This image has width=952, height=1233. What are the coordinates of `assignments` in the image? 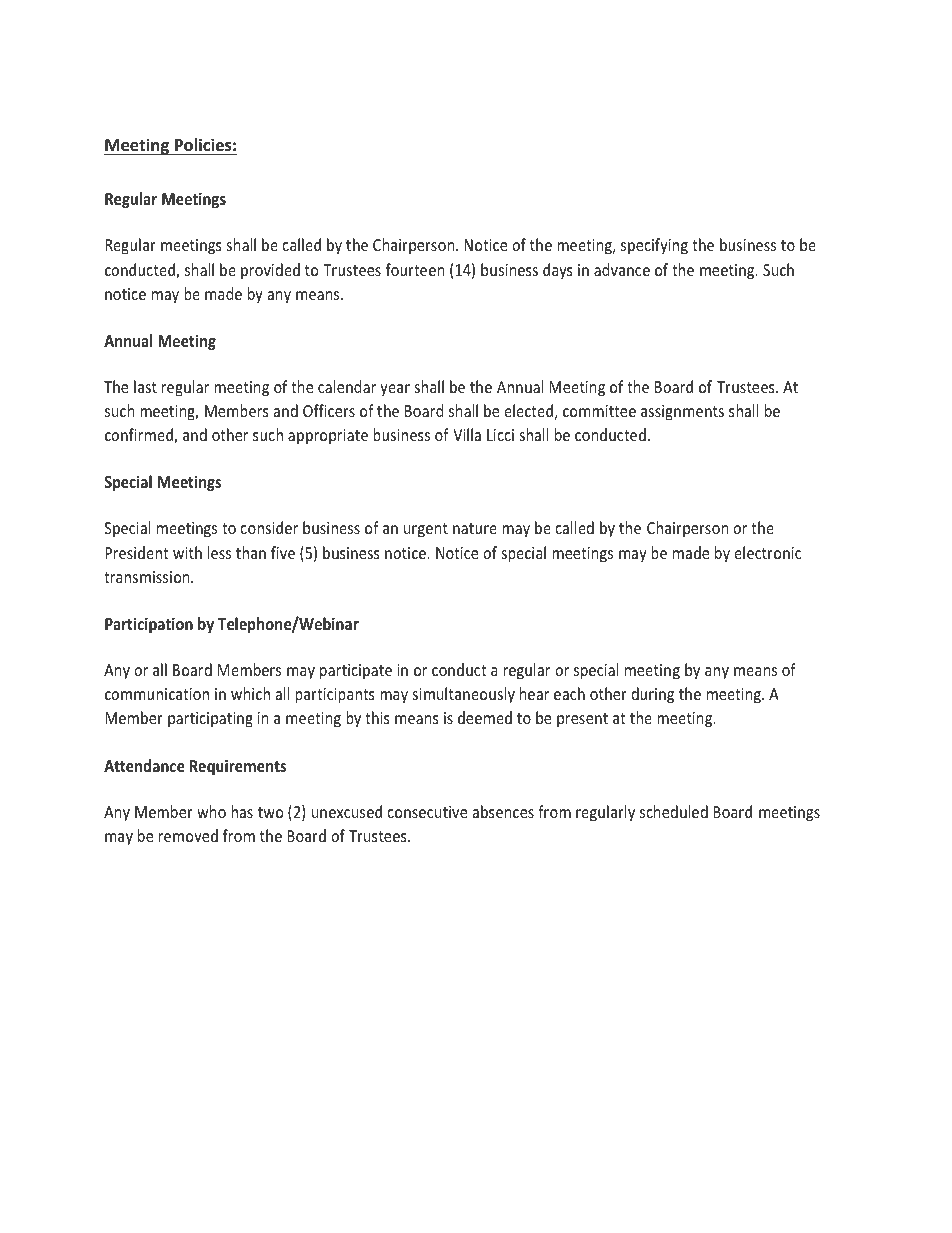 It's located at (682, 413).
